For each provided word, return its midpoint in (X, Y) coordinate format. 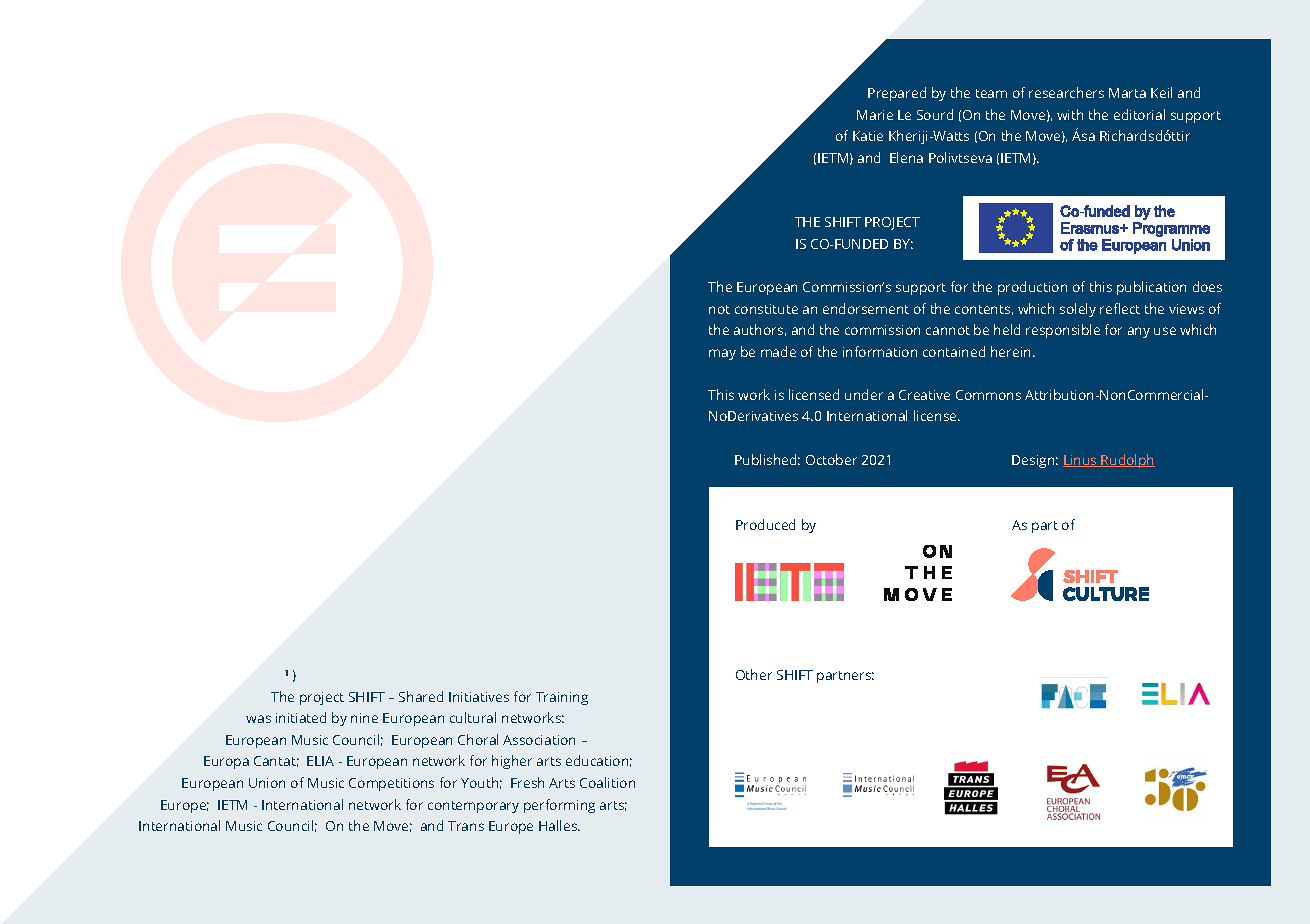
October (831, 459)
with (1070, 114)
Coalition (607, 782)
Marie (875, 115)
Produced (765, 524)
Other (754, 674)
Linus (1081, 461)
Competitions (391, 784)
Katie (868, 136)
